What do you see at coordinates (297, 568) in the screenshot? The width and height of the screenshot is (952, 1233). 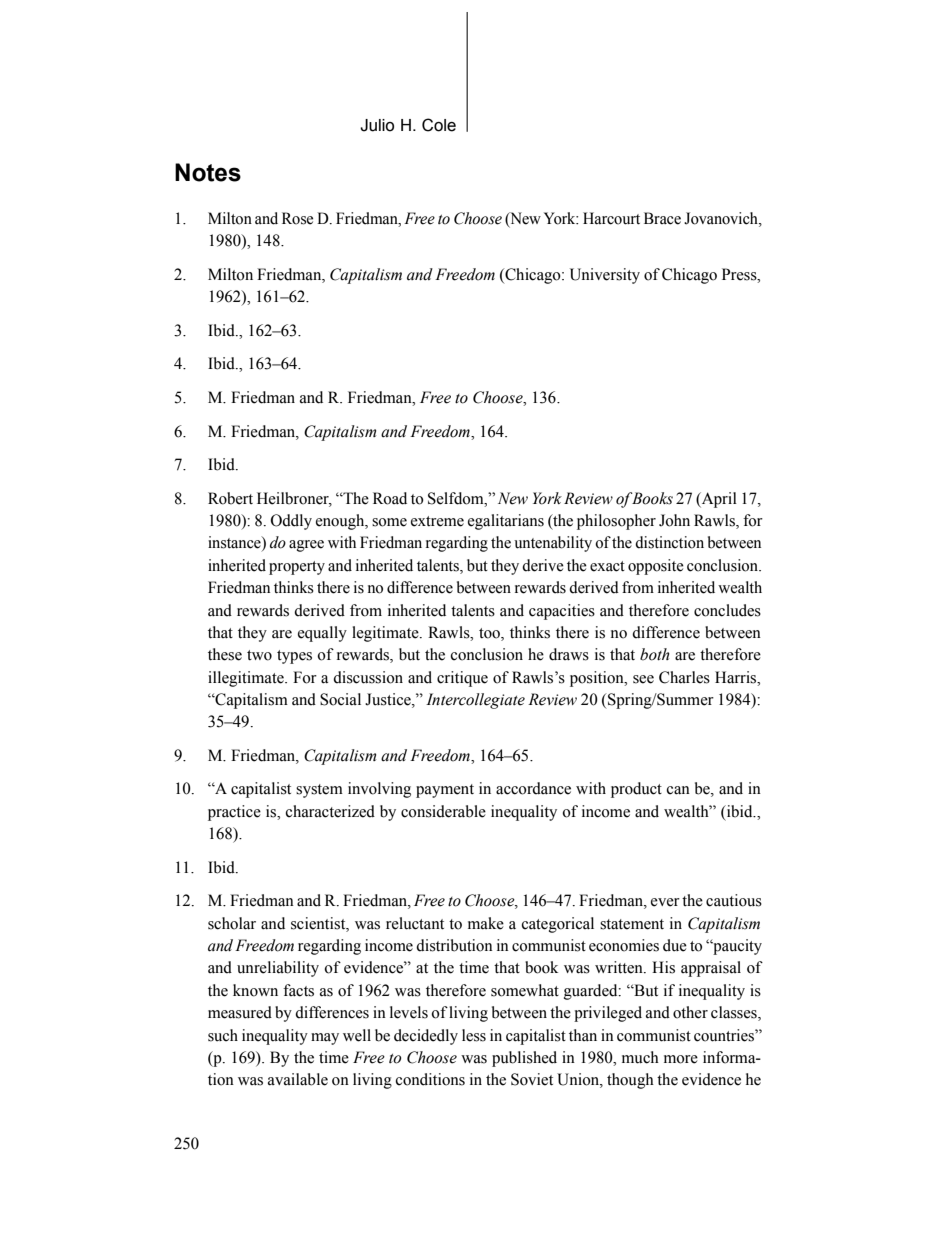 I see `property` at bounding box center [297, 568].
